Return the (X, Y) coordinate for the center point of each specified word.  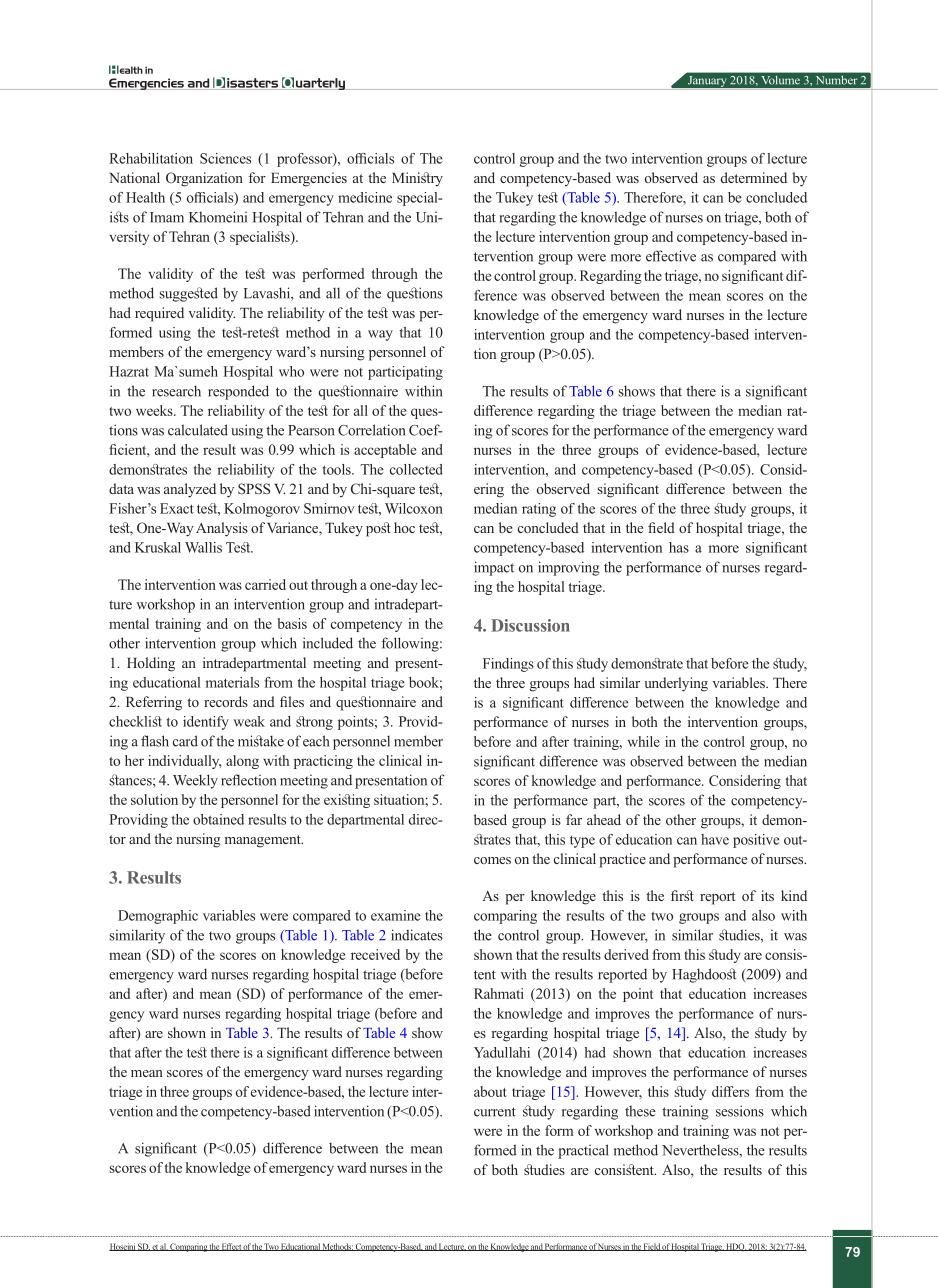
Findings (508, 665)
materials (232, 682)
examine (395, 915)
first (682, 895)
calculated (198, 430)
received (375, 954)
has (679, 547)
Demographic (158, 917)
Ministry (417, 179)
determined (754, 177)
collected (416, 469)
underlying (676, 684)
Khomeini (218, 217)
